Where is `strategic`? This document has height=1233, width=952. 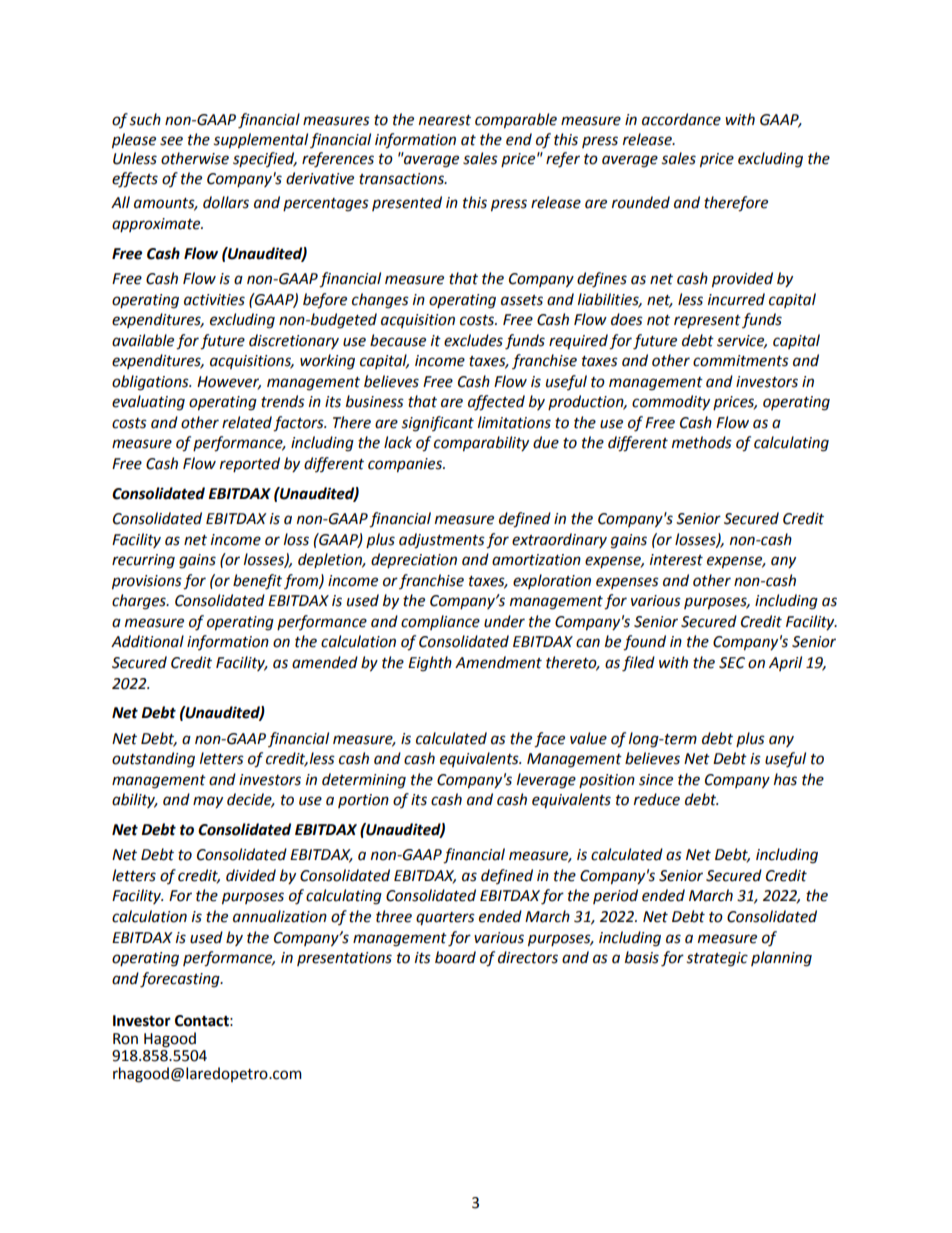 strategic is located at coordinates (717, 959).
